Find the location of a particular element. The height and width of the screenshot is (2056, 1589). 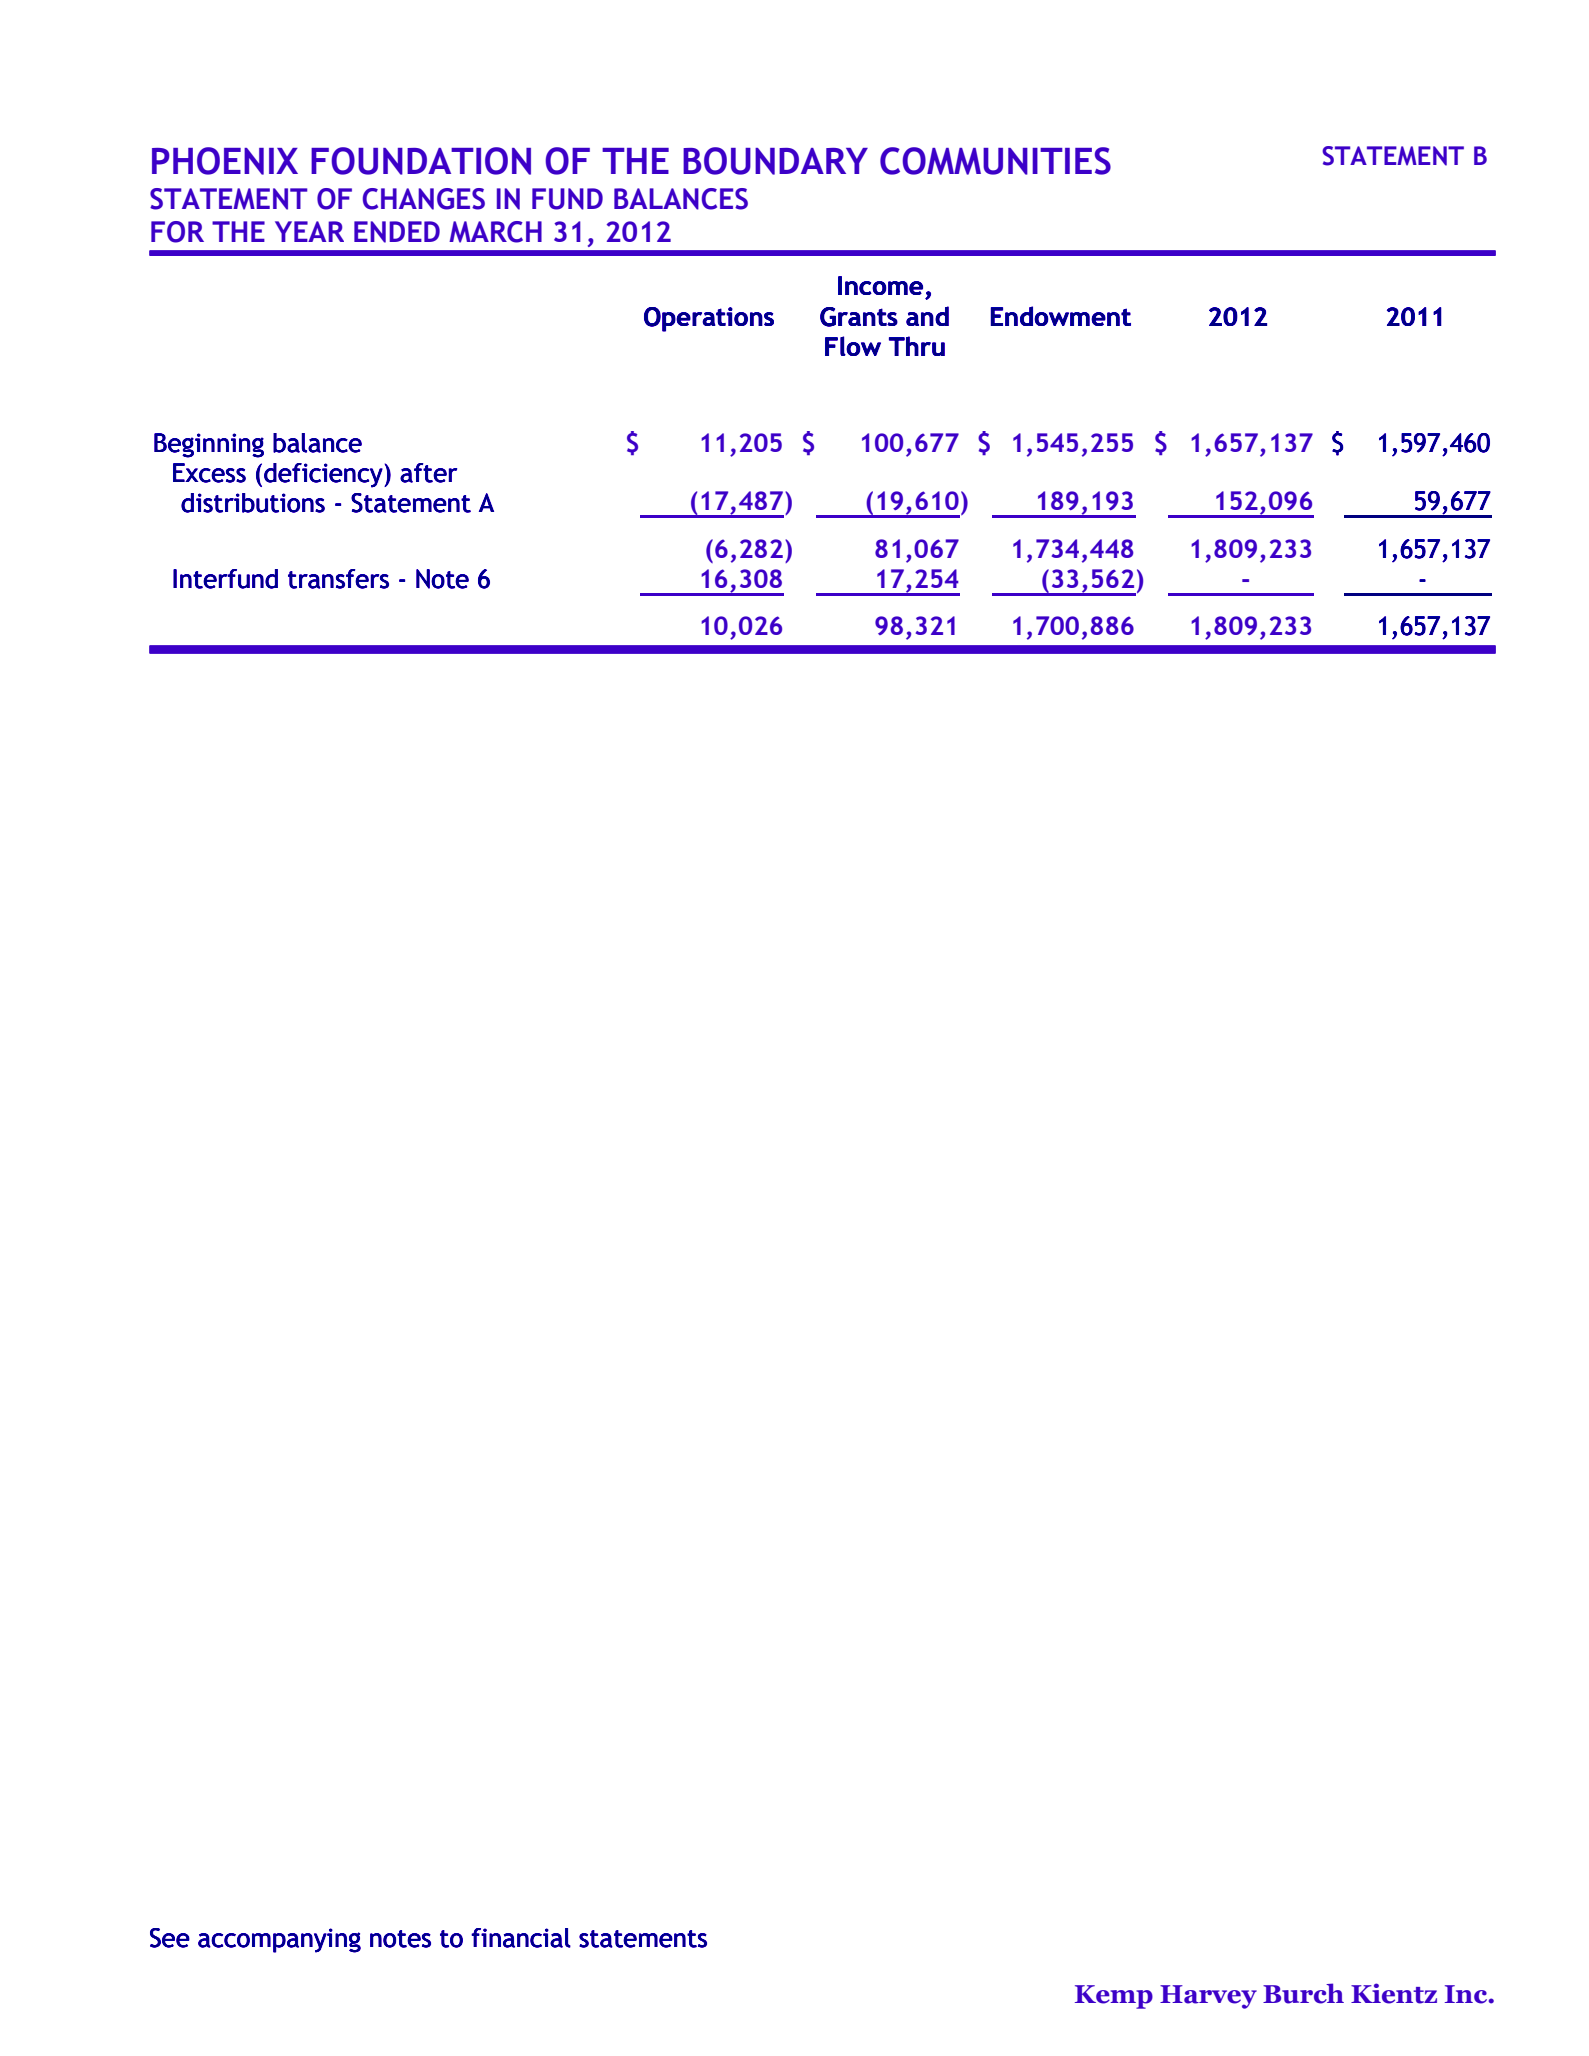

after is located at coordinates (428, 473).
